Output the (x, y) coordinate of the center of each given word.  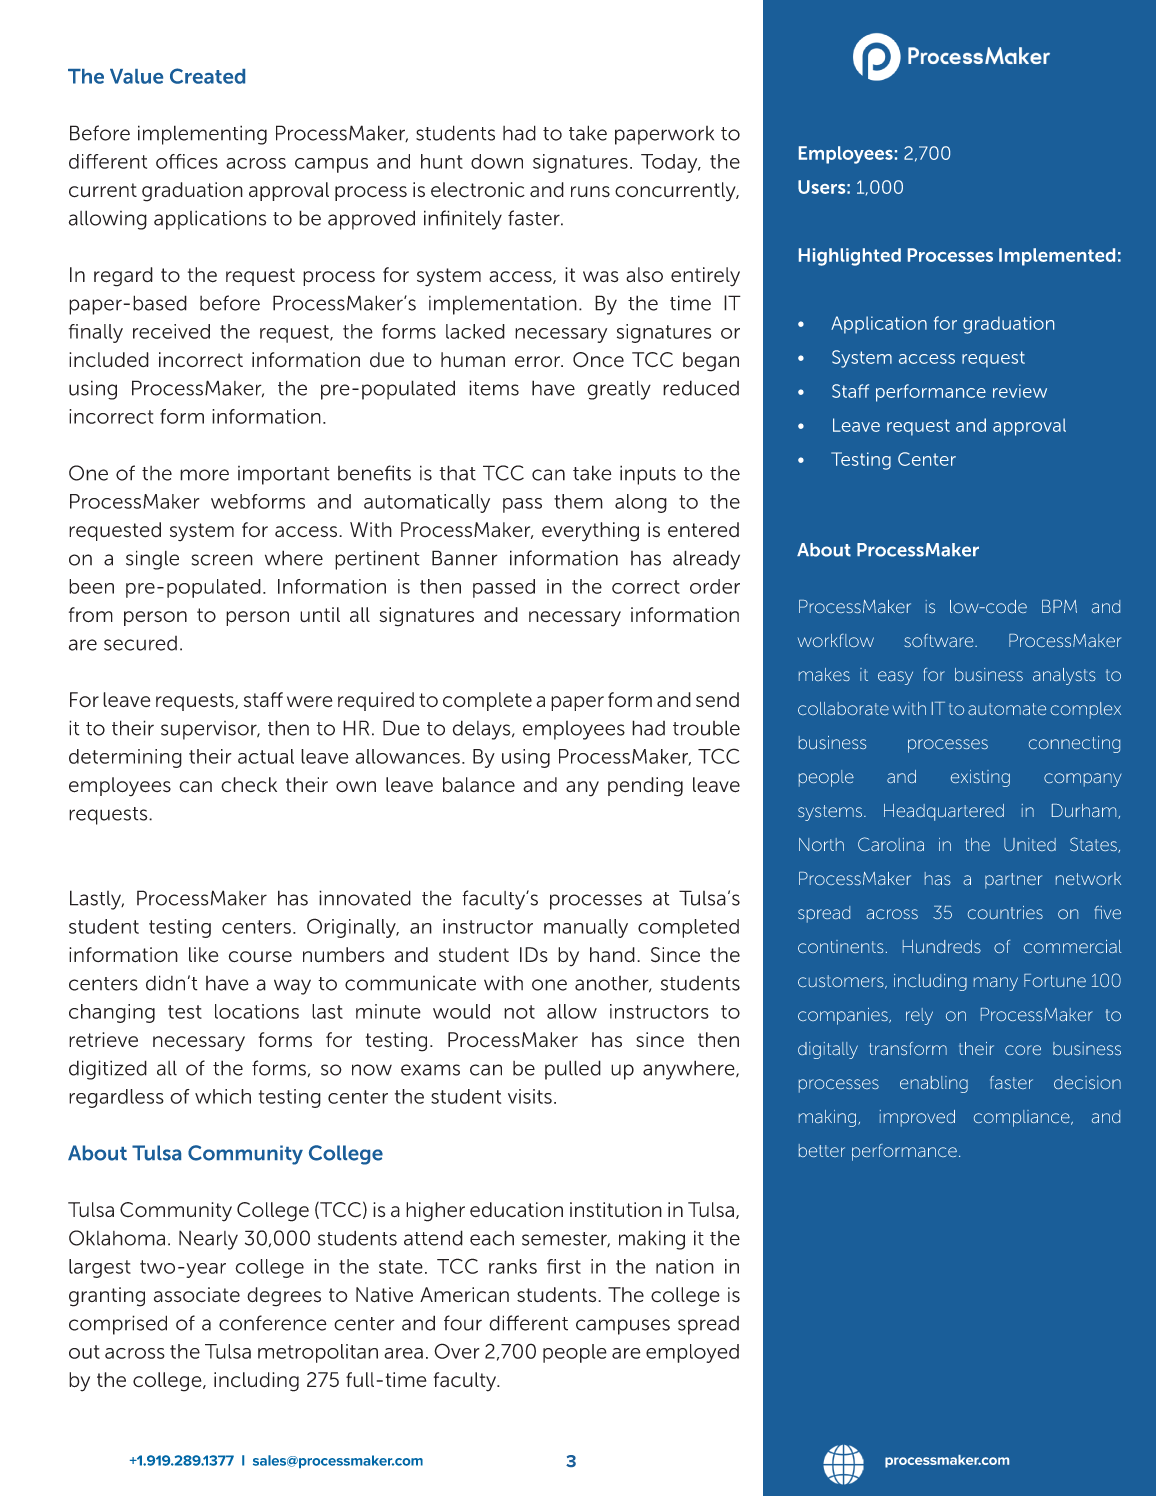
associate (197, 1295)
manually (586, 928)
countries (1005, 912)
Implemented (1057, 257)
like (203, 954)
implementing (202, 135)
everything (590, 532)
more (204, 475)
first (564, 1266)
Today (670, 163)
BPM (1059, 606)
